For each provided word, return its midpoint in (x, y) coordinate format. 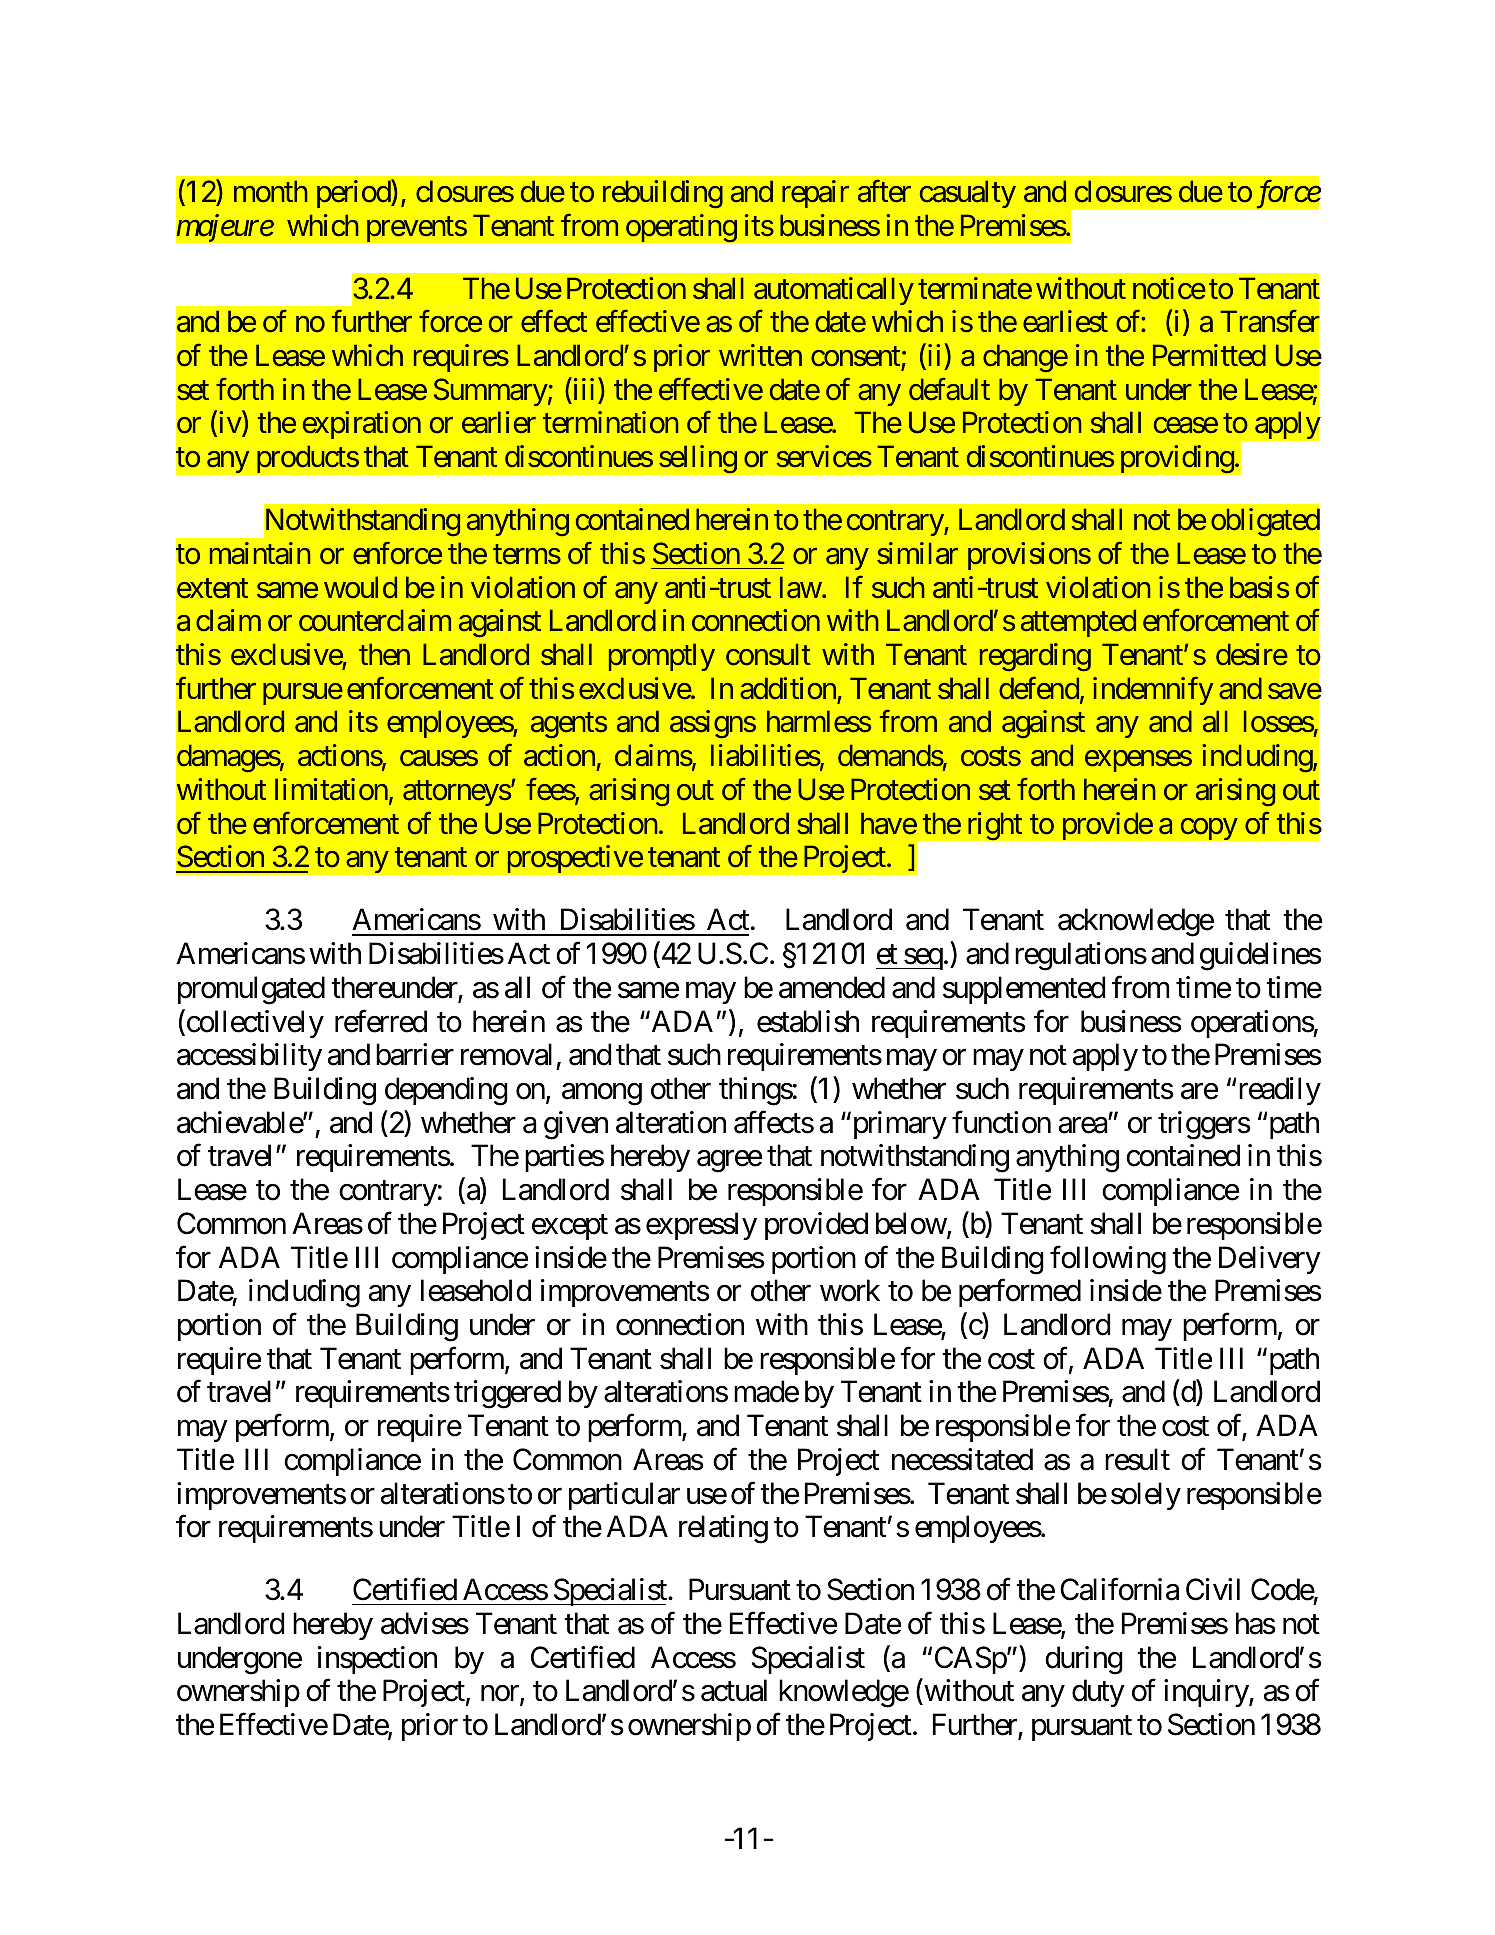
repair (815, 194)
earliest (1065, 321)
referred (381, 1021)
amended (832, 987)
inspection (377, 1660)
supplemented (1024, 990)
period (354, 194)
